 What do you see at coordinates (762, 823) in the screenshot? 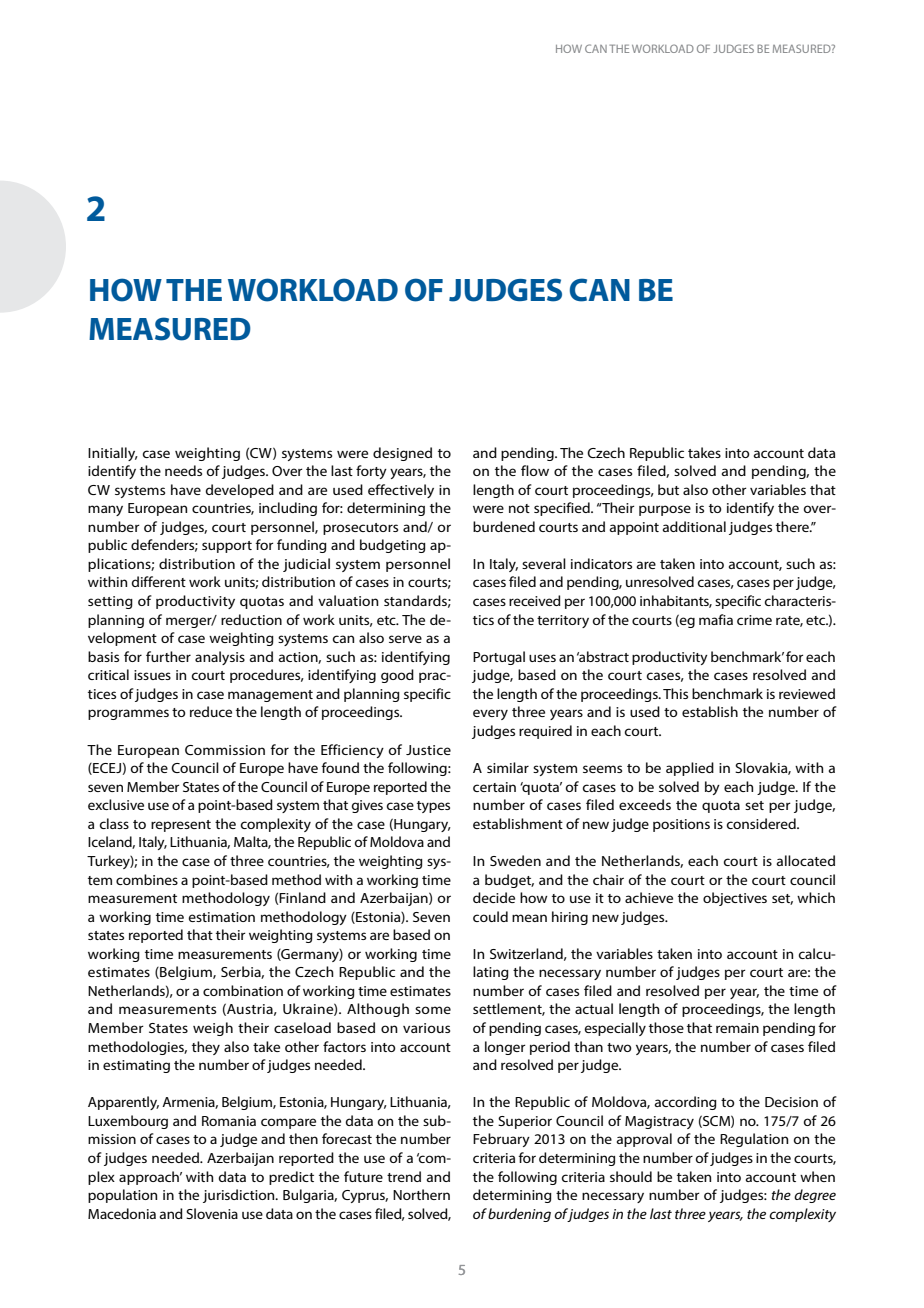
I see `considered` at bounding box center [762, 823].
